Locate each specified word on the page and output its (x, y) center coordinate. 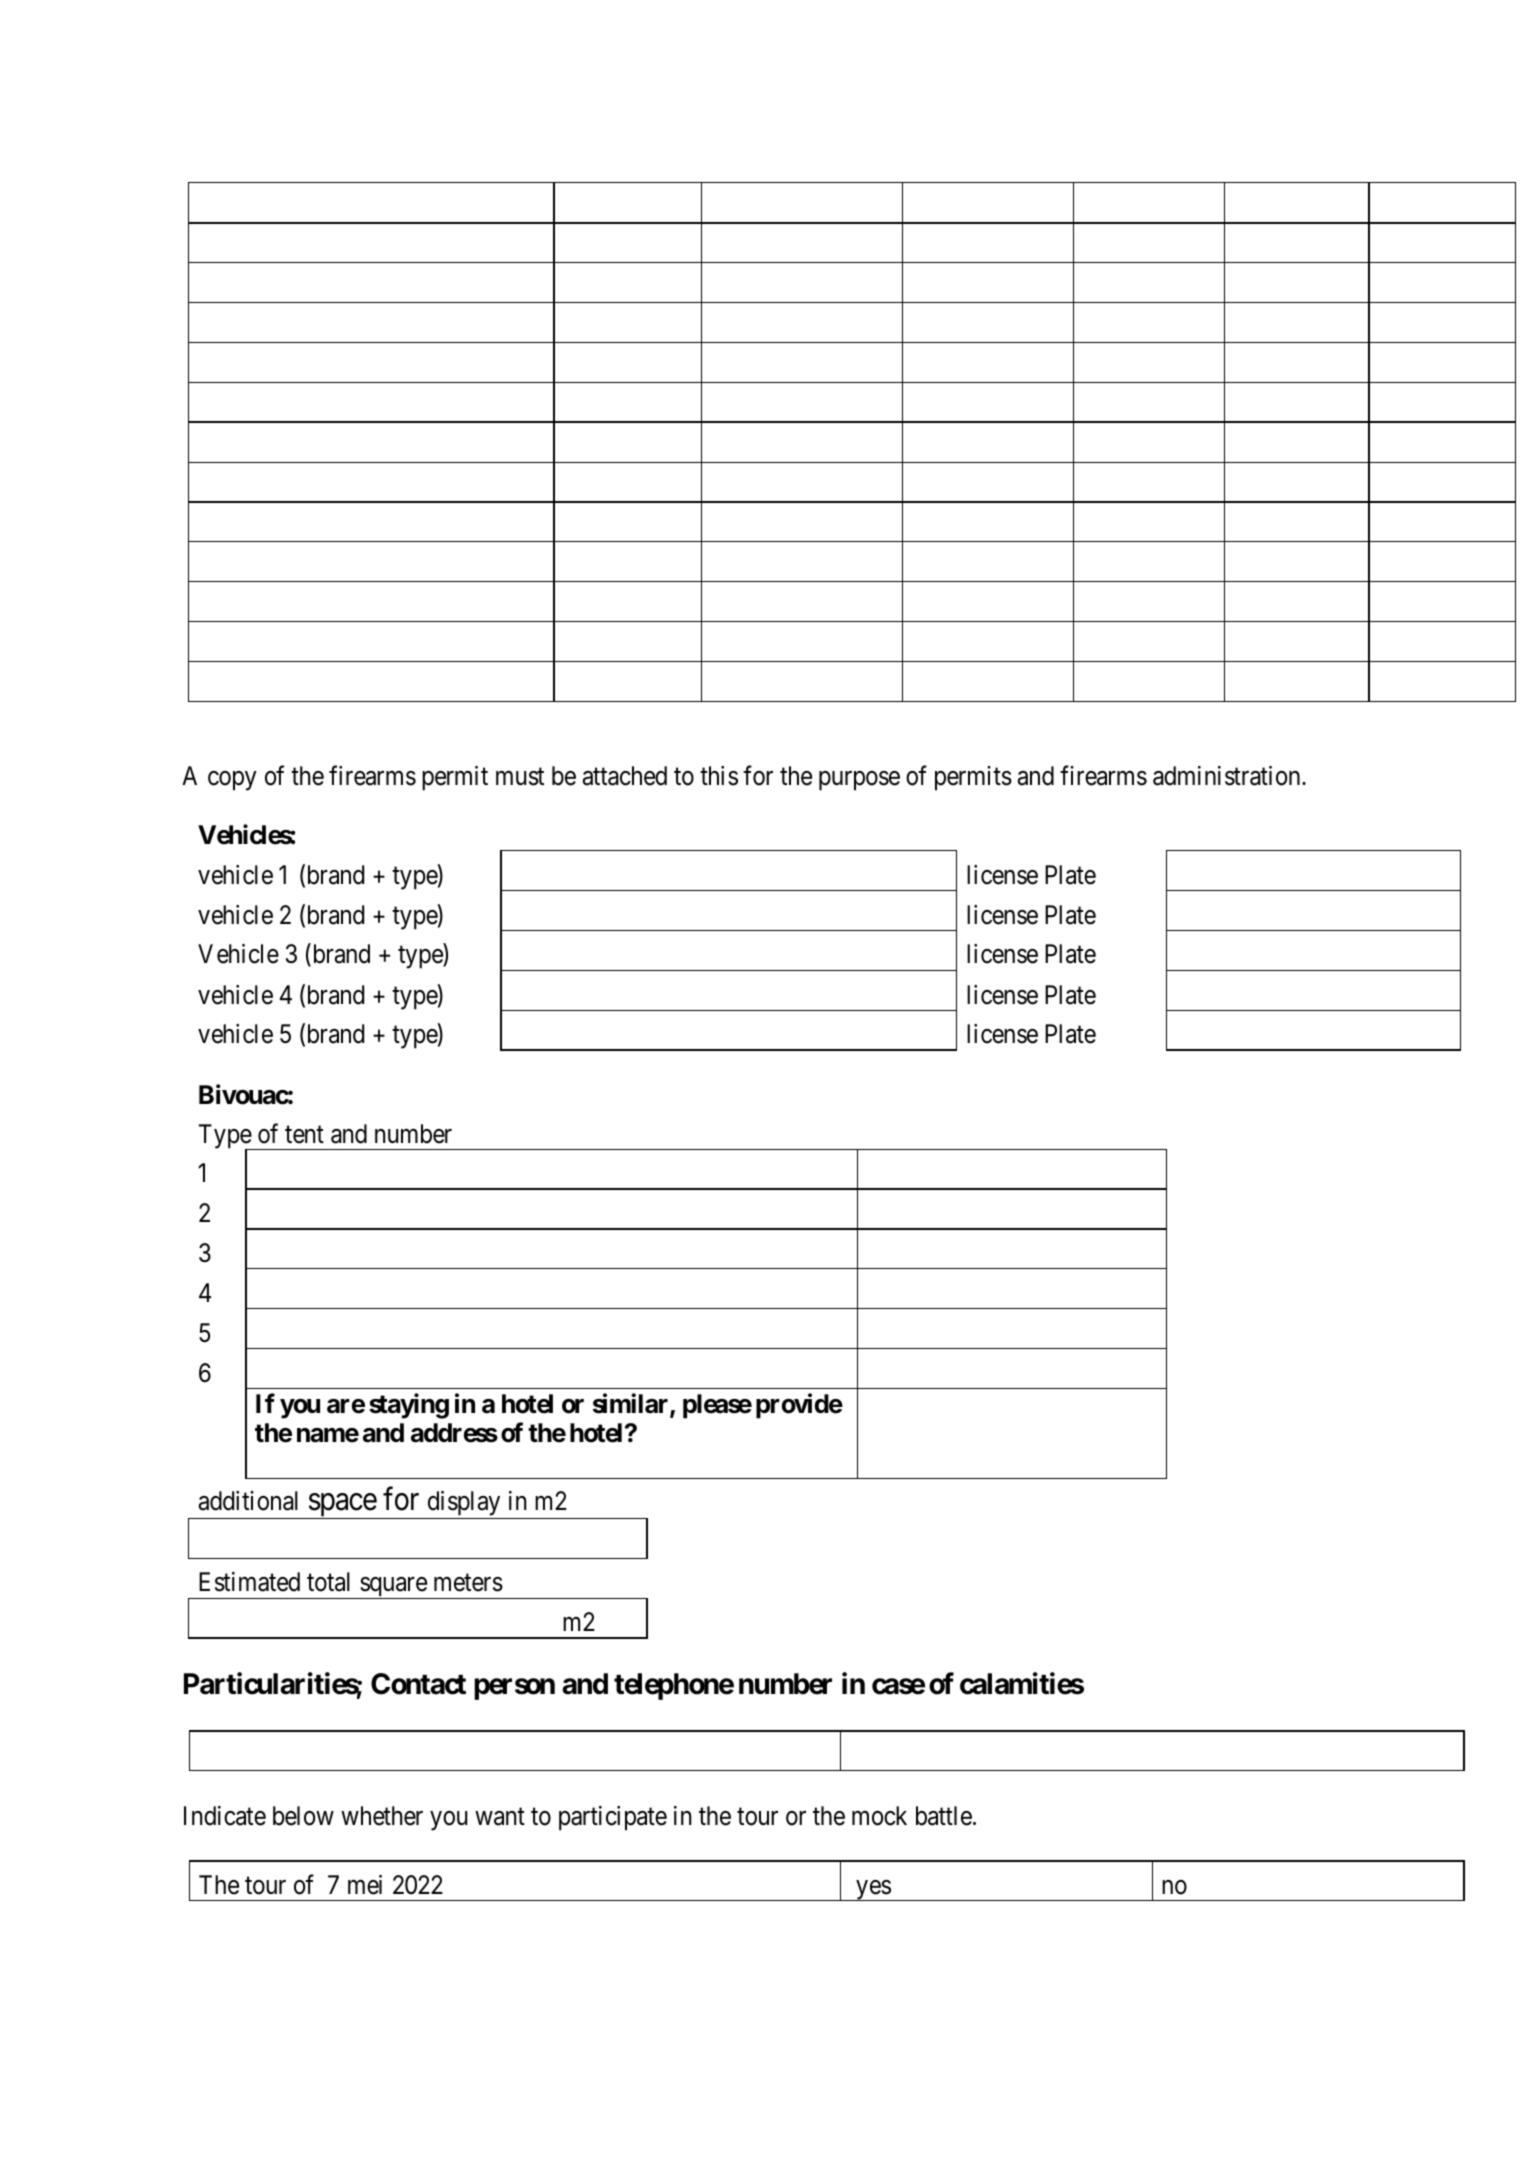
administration (1228, 776)
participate (613, 1818)
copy (232, 781)
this (719, 776)
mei (365, 1885)
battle (944, 1816)
